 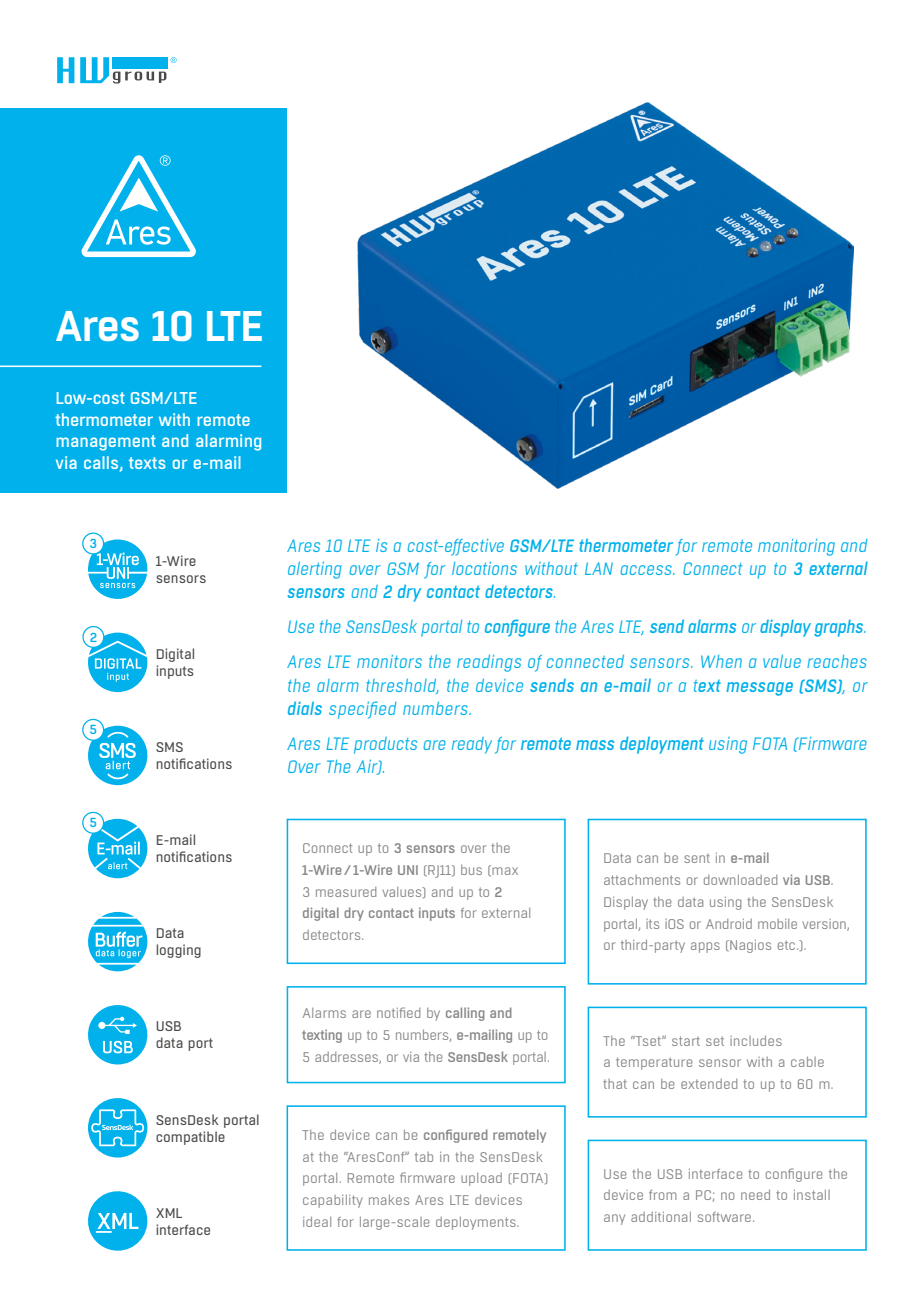 What do you see at coordinates (749, 946) in the document?
I see `Nagios` at bounding box center [749, 946].
